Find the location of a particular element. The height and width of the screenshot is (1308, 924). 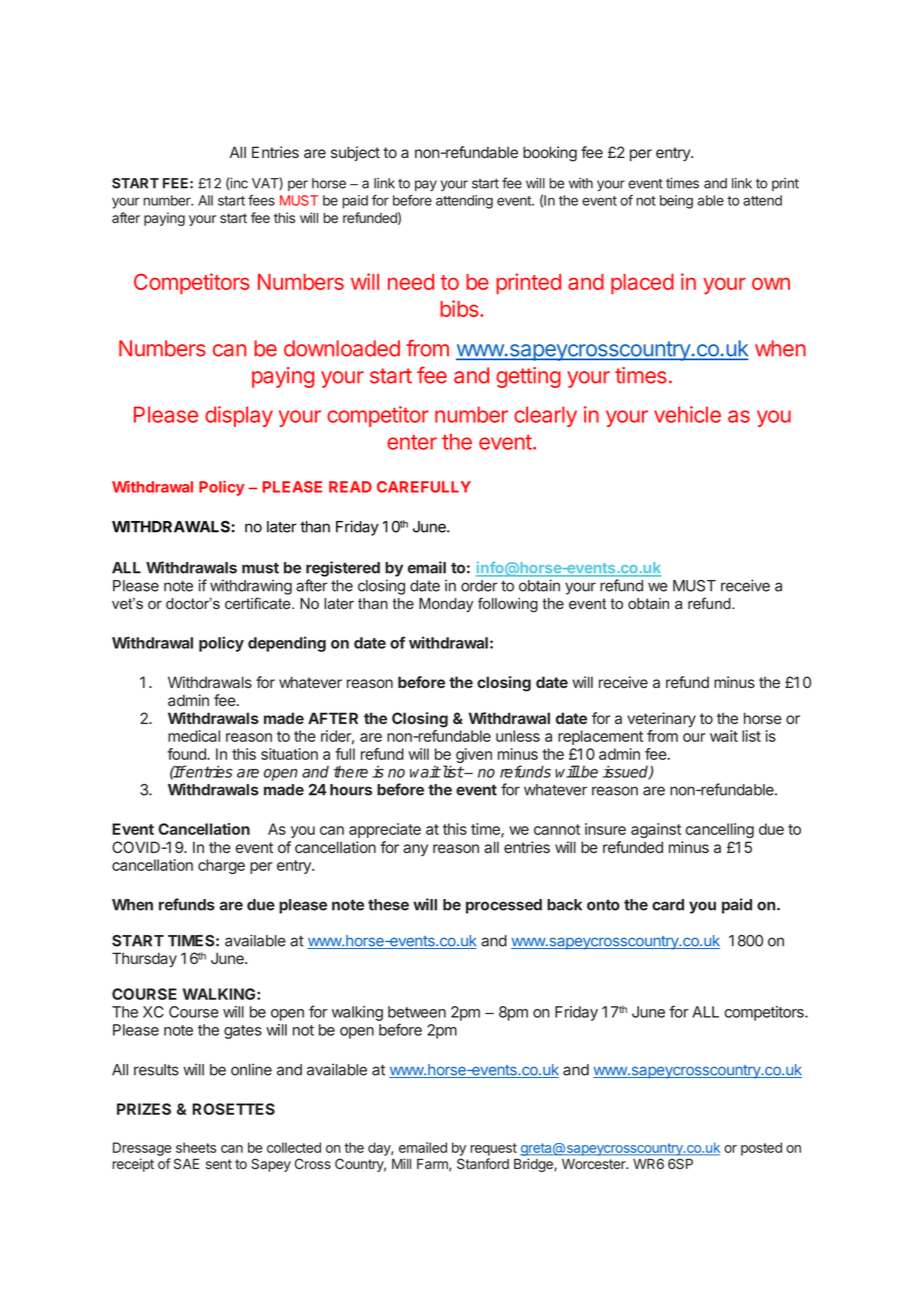

being is located at coordinates (676, 202).
